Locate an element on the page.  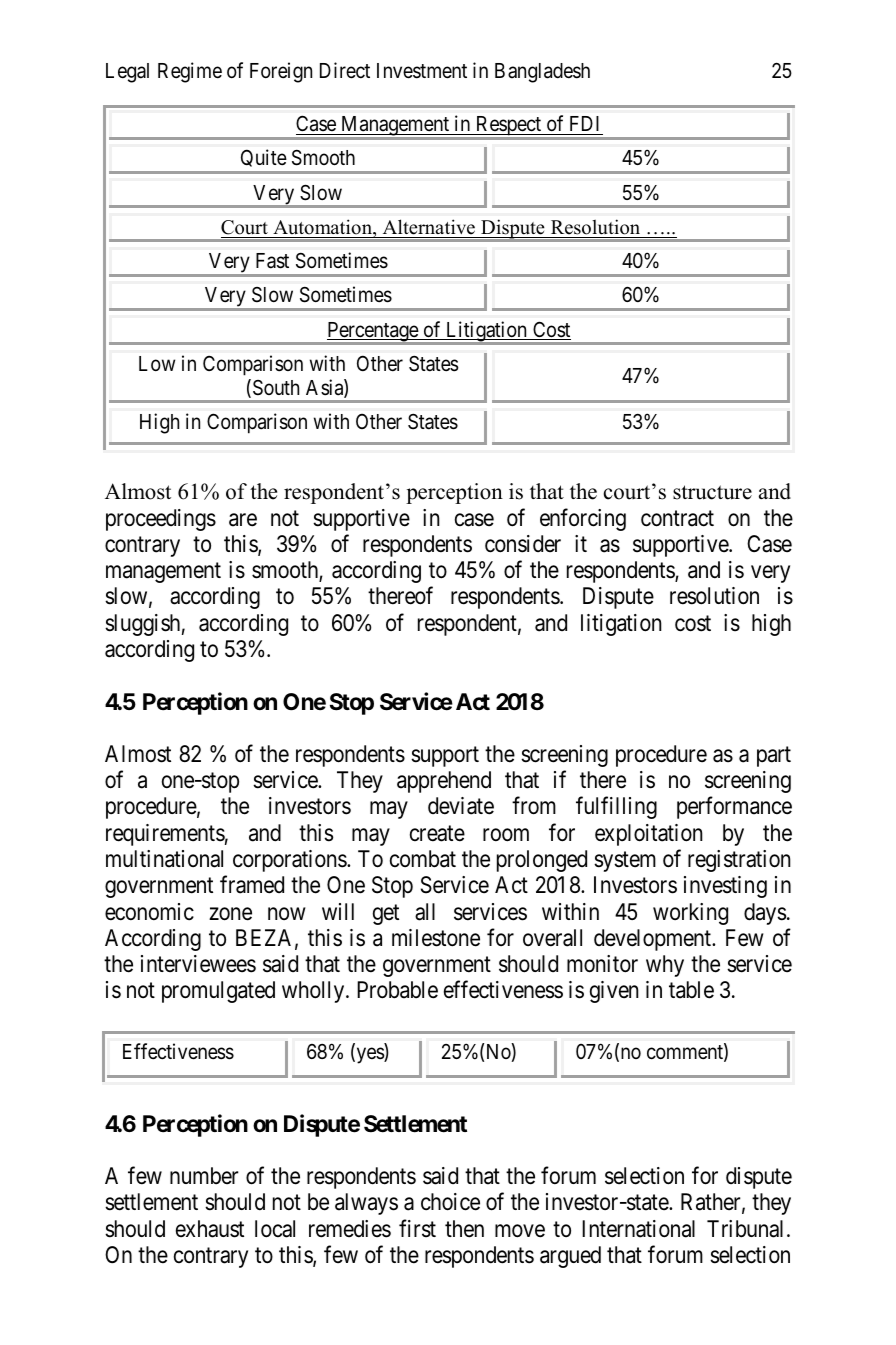
Percentage is located at coordinates (372, 333).
